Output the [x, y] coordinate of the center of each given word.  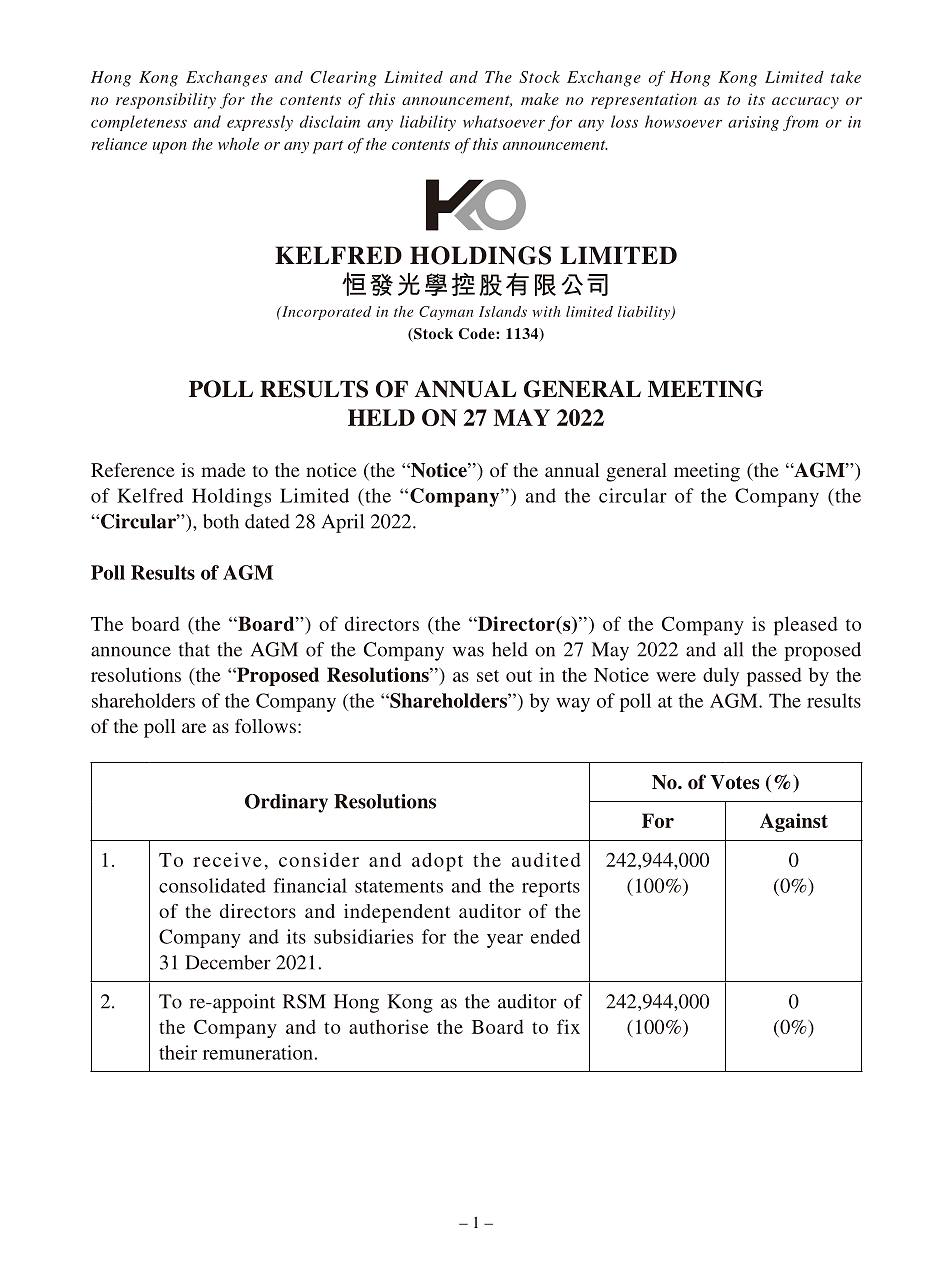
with [546, 311]
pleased [806, 626]
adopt [437, 862]
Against [794, 822]
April [343, 523]
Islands [503, 311]
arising [753, 123]
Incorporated [326, 313]
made [223, 470]
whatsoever [504, 121]
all [733, 649]
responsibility [166, 101]
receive [227, 859]
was [468, 651]
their [178, 1052]
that [194, 649]
